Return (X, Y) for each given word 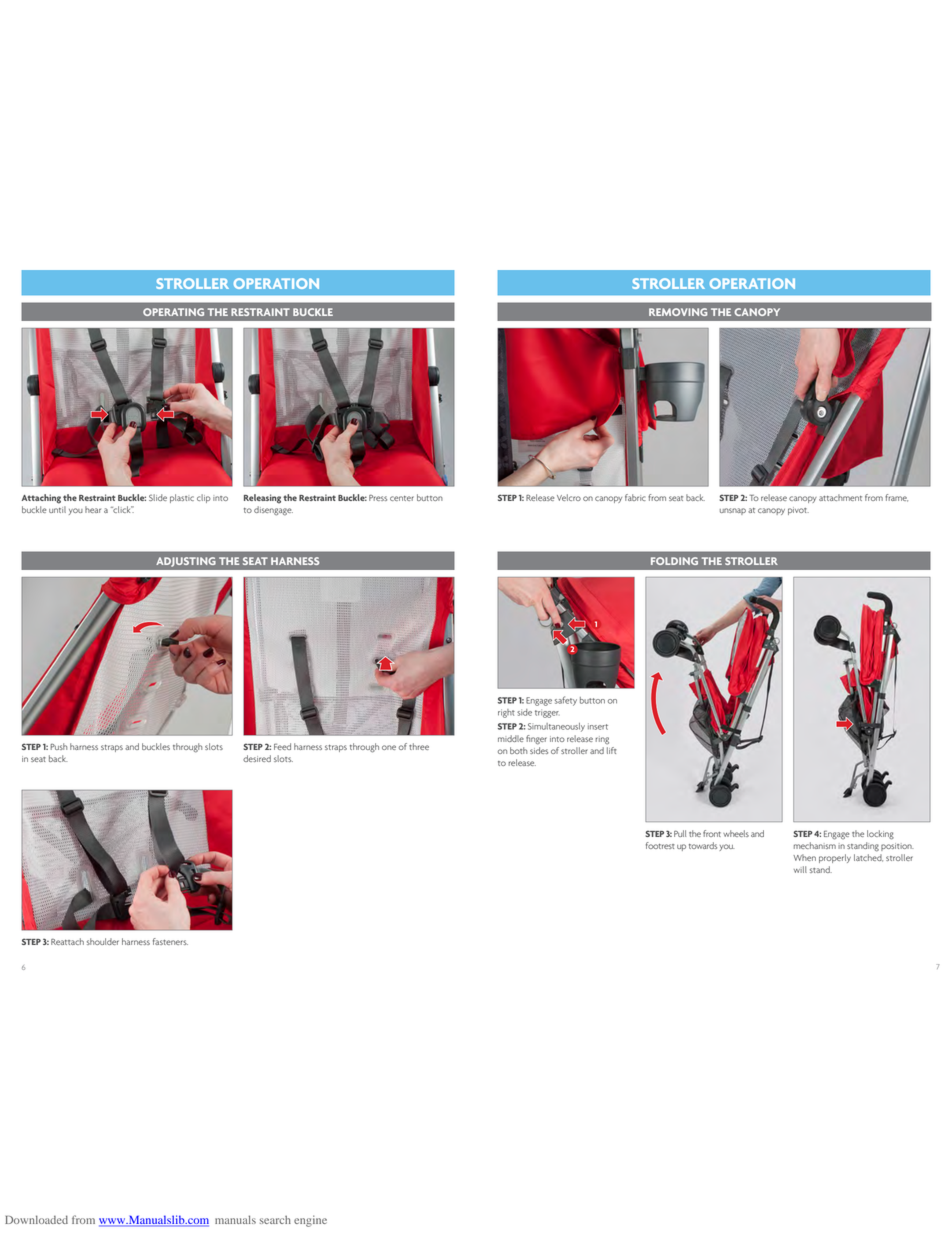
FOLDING (674, 561)
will (800, 869)
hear (93, 509)
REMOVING (678, 312)
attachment (840, 497)
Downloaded (36, 1219)
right (506, 713)
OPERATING (173, 312)
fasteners (170, 941)
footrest (660, 845)
